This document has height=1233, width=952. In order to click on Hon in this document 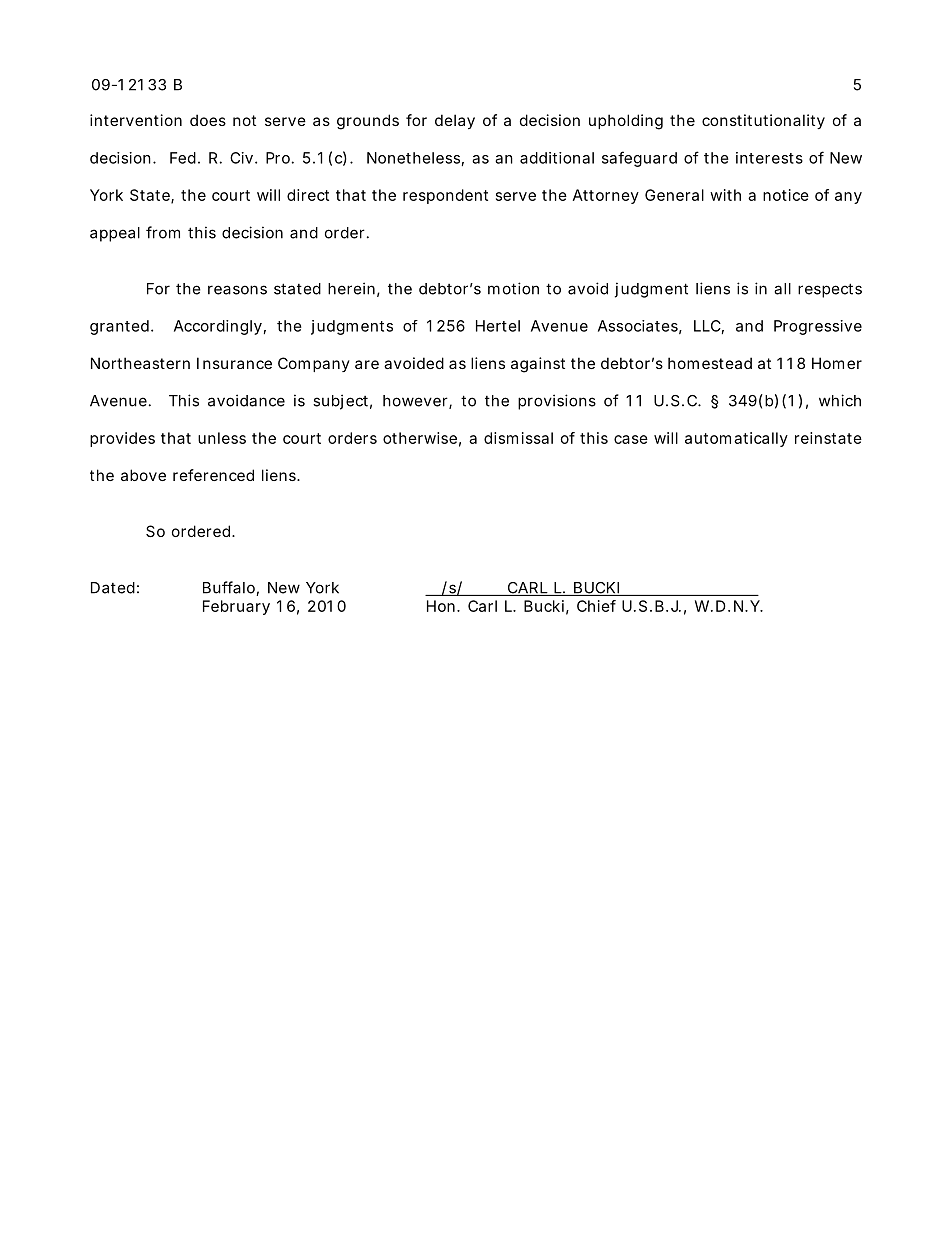, I will do `click(442, 606)`.
